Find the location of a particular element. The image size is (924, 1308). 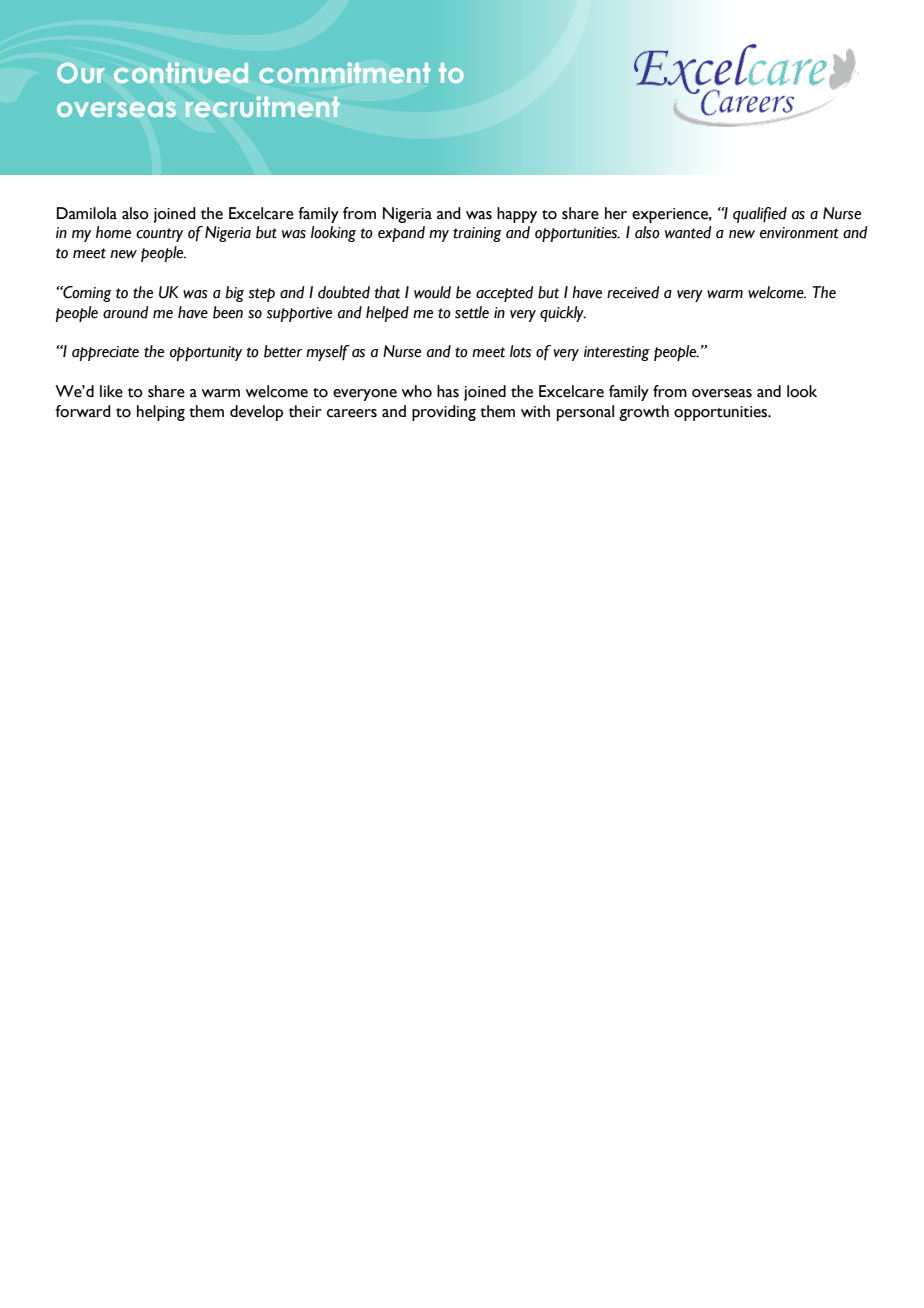

recruitment is located at coordinates (263, 106).
